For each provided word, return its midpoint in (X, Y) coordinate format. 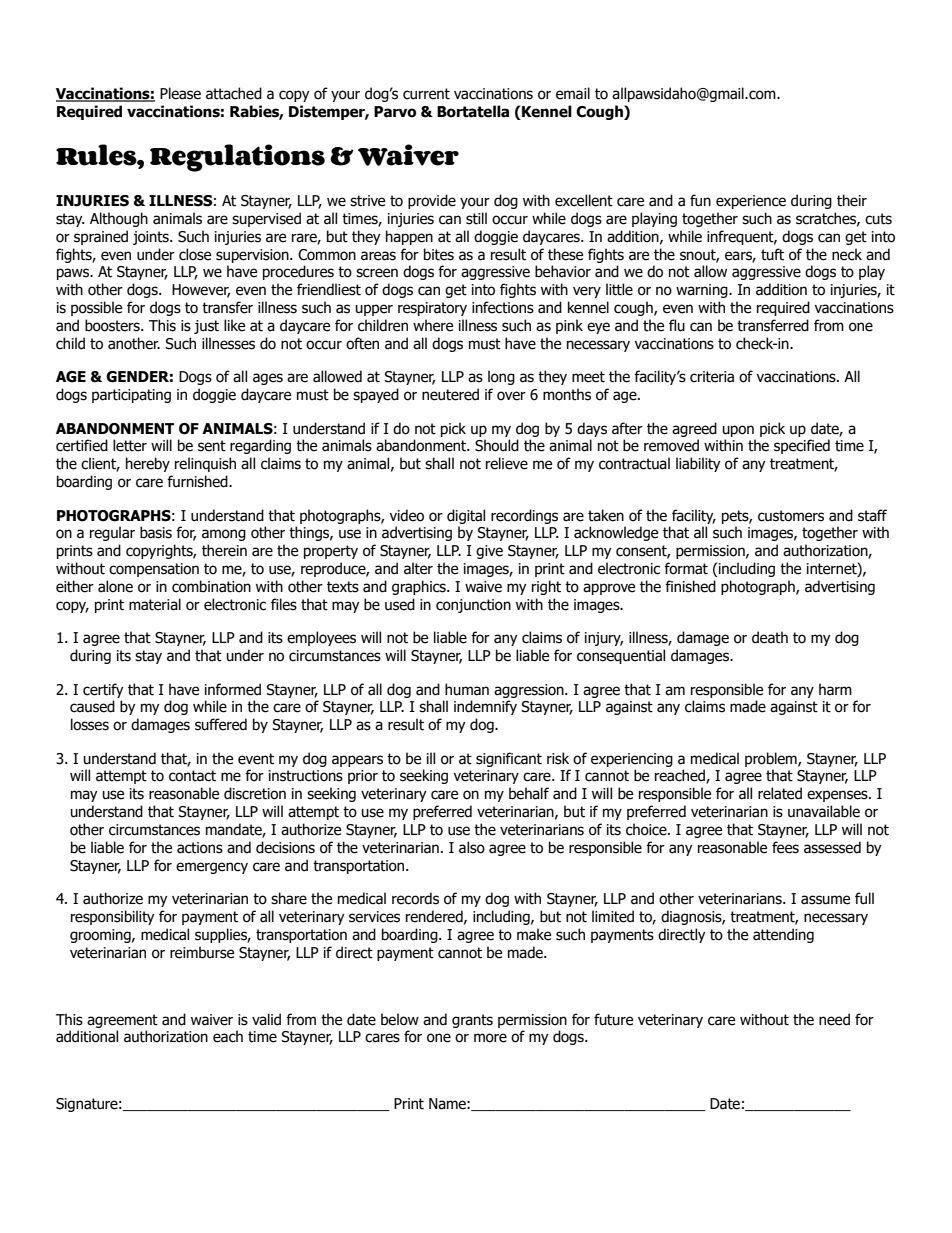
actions (200, 848)
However (201, 291)
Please (180, 93)
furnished (198, 481)
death (770, 637)
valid (266, 1019)
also (472, 847)
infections (503, 307)
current (426, 94)
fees (785, 847)
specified (802, 446)
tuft (772, 254)
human (467, 689)
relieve (507, 463)
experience (751, 202)
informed (233, 689)
